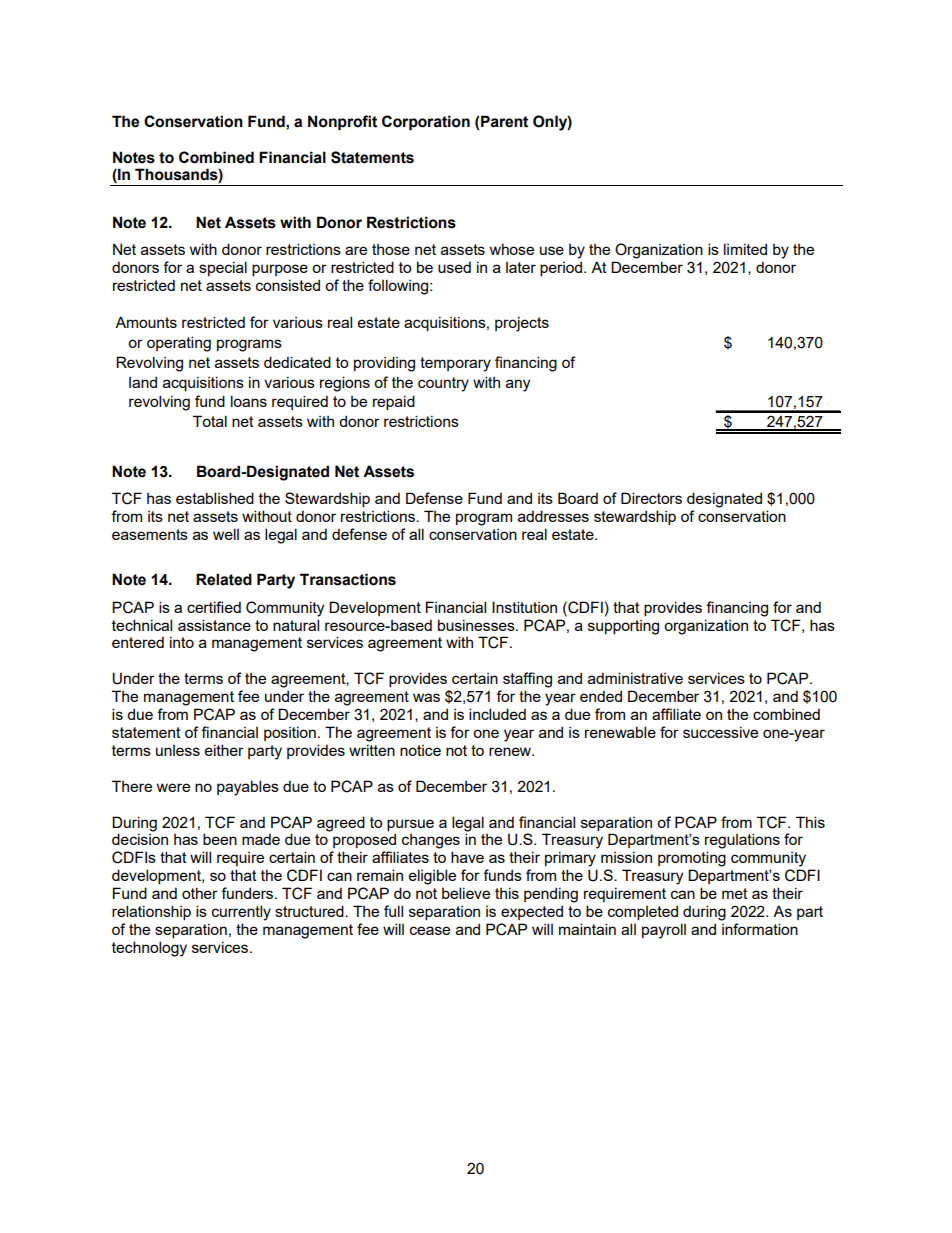 The height and width of the page is (1233, 952). I want to click on Corporation, so click(426, 123).
